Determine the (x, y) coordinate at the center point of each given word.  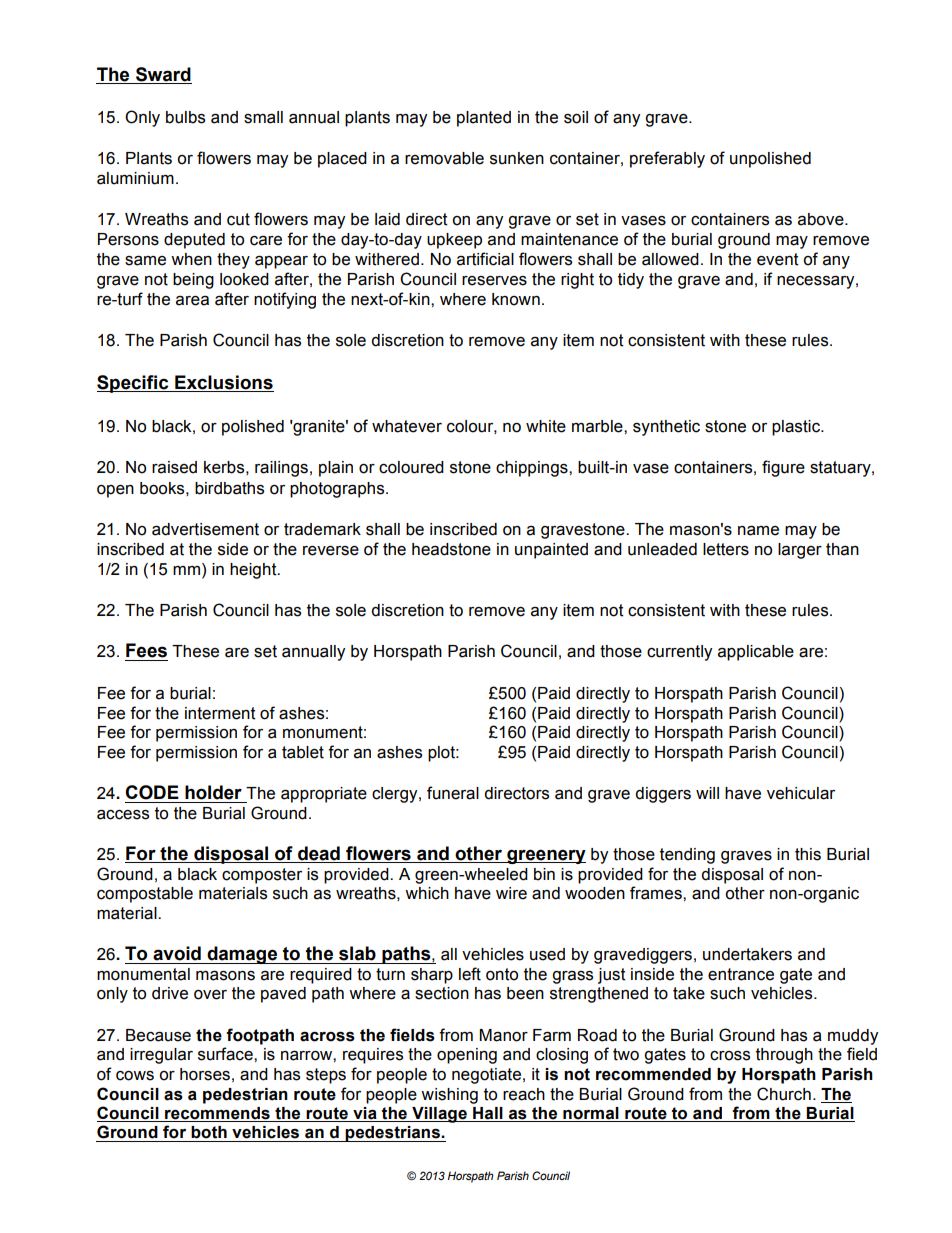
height (254, 571)
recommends (217, 1114)
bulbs (185, 117)
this (808, 854)
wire (511, 893)
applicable (756, 653)
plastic (797, 428)
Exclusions (223, 383)
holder (213, 792)
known (516, 299)
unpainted (551, 551)
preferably (667, 159)
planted (484, 119)
